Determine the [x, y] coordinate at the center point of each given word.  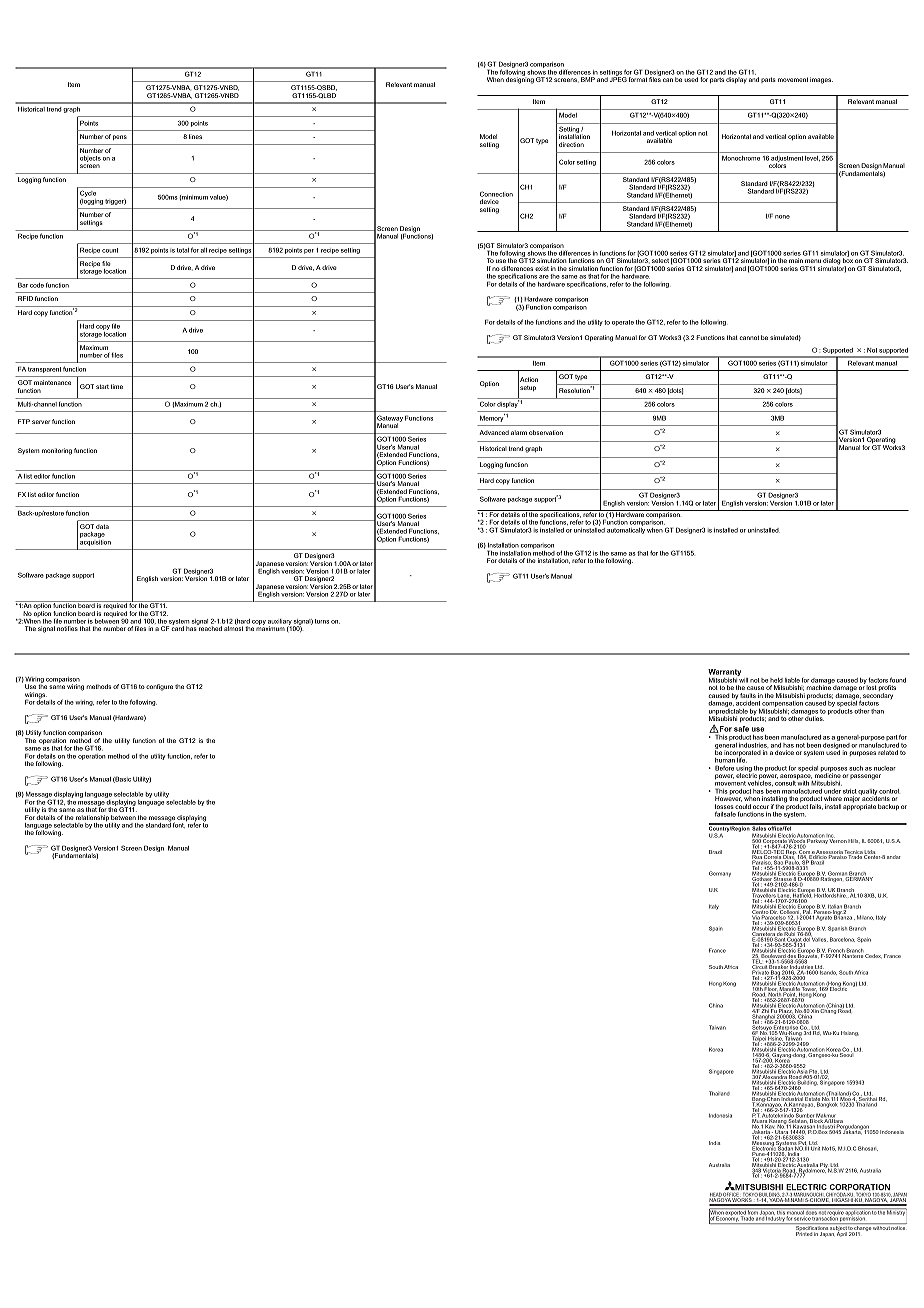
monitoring [57, 451]
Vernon [837, 840]
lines [195, 136]
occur [761, 807]
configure [159, 687]
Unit [814, 1147]
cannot [749, 337]
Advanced [494, 432]
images [821, 80]
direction [571, 144]
